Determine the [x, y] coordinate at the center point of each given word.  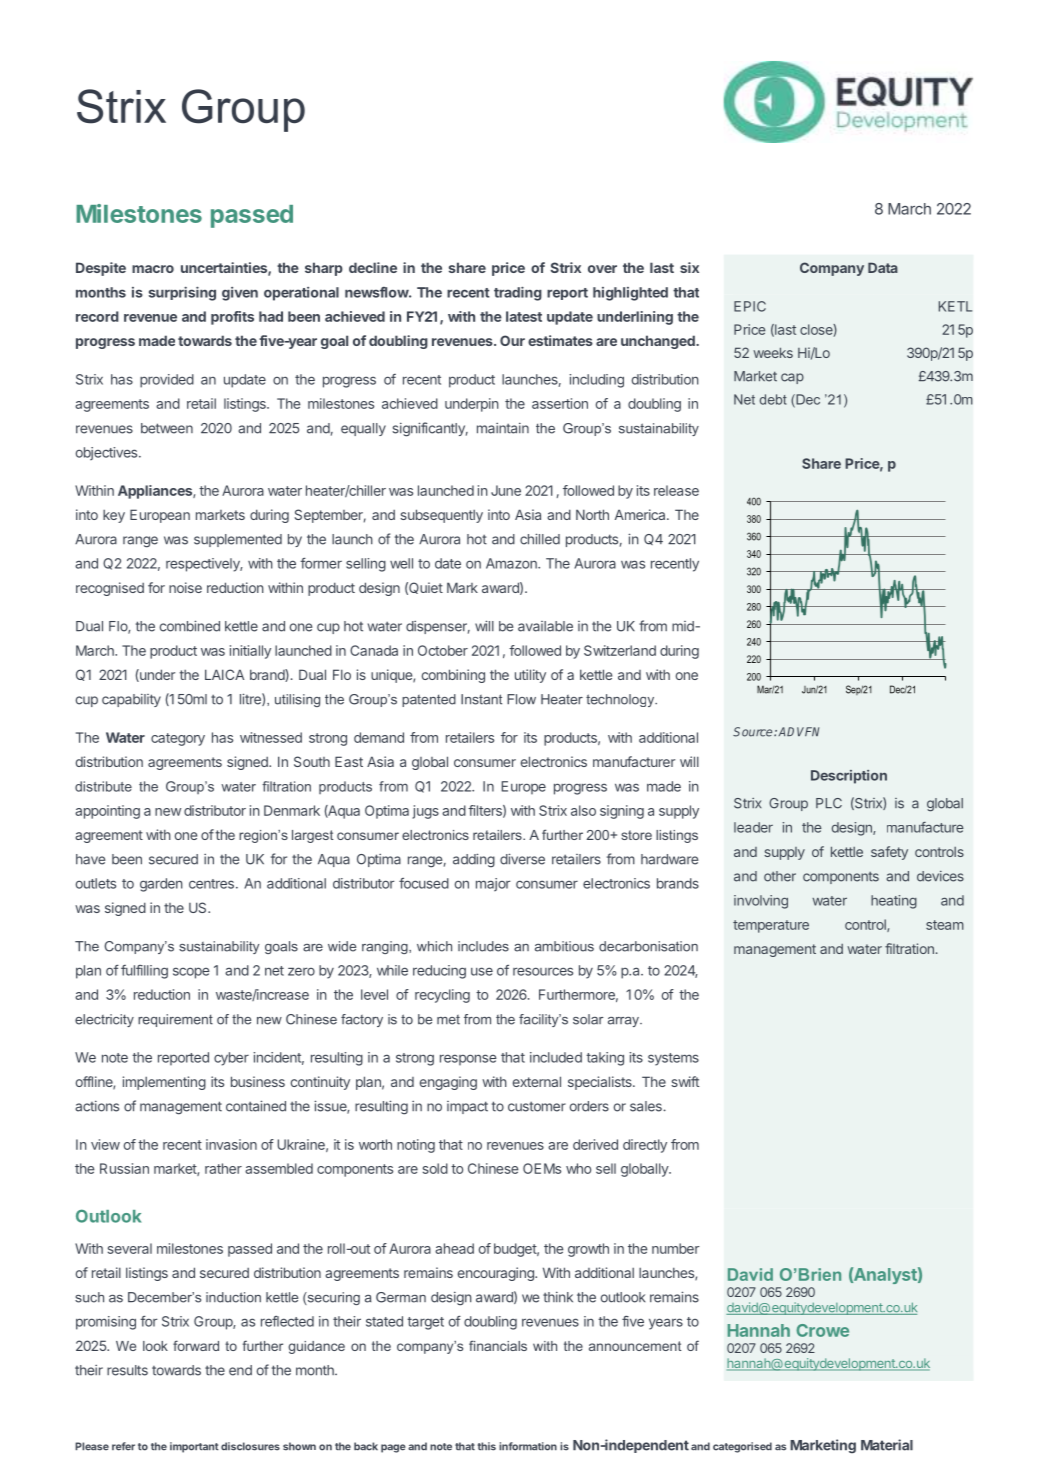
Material [887, 1445]
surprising [182, 293]
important [194, 1447]
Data [883, 267]
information [528, 1446]
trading [518, 293]
